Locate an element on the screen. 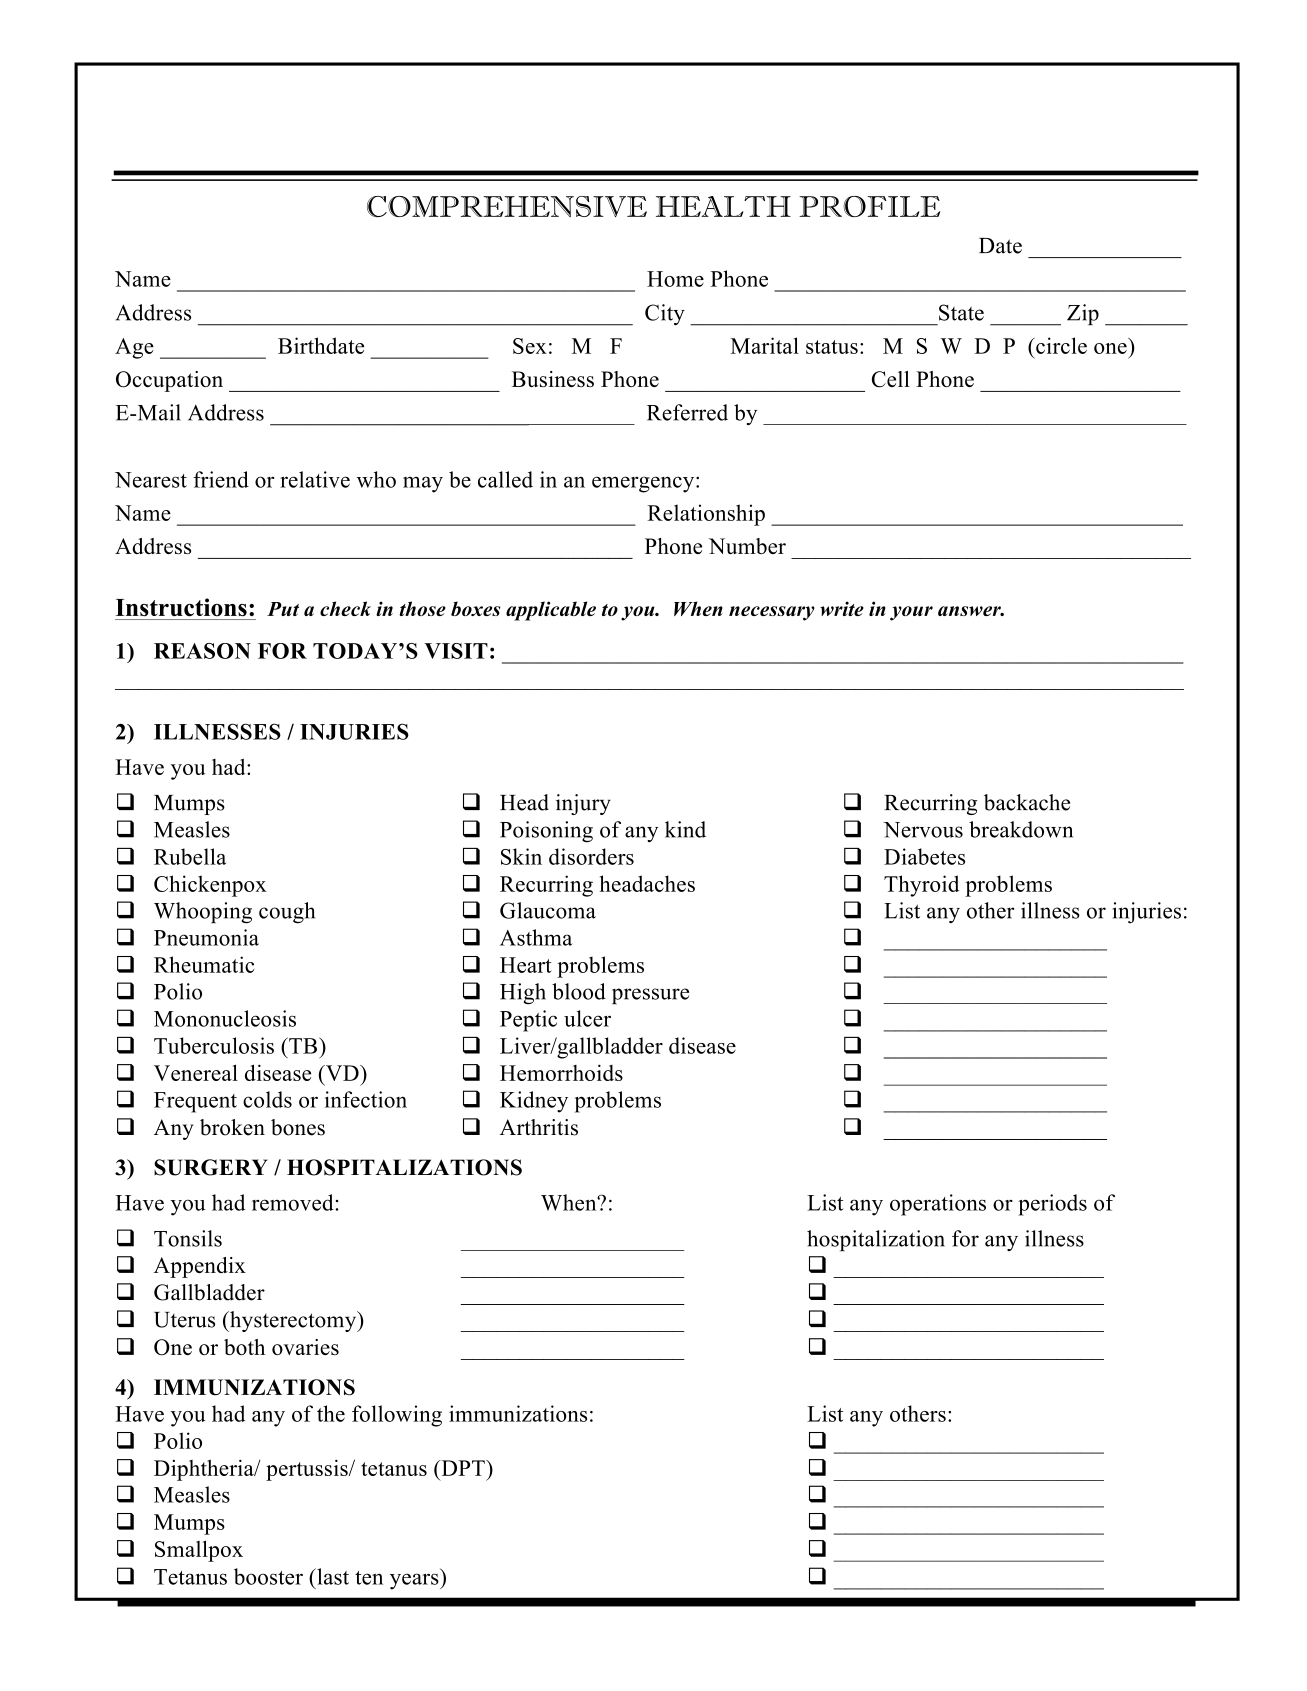  Home is located at coordinates (675, 279).
